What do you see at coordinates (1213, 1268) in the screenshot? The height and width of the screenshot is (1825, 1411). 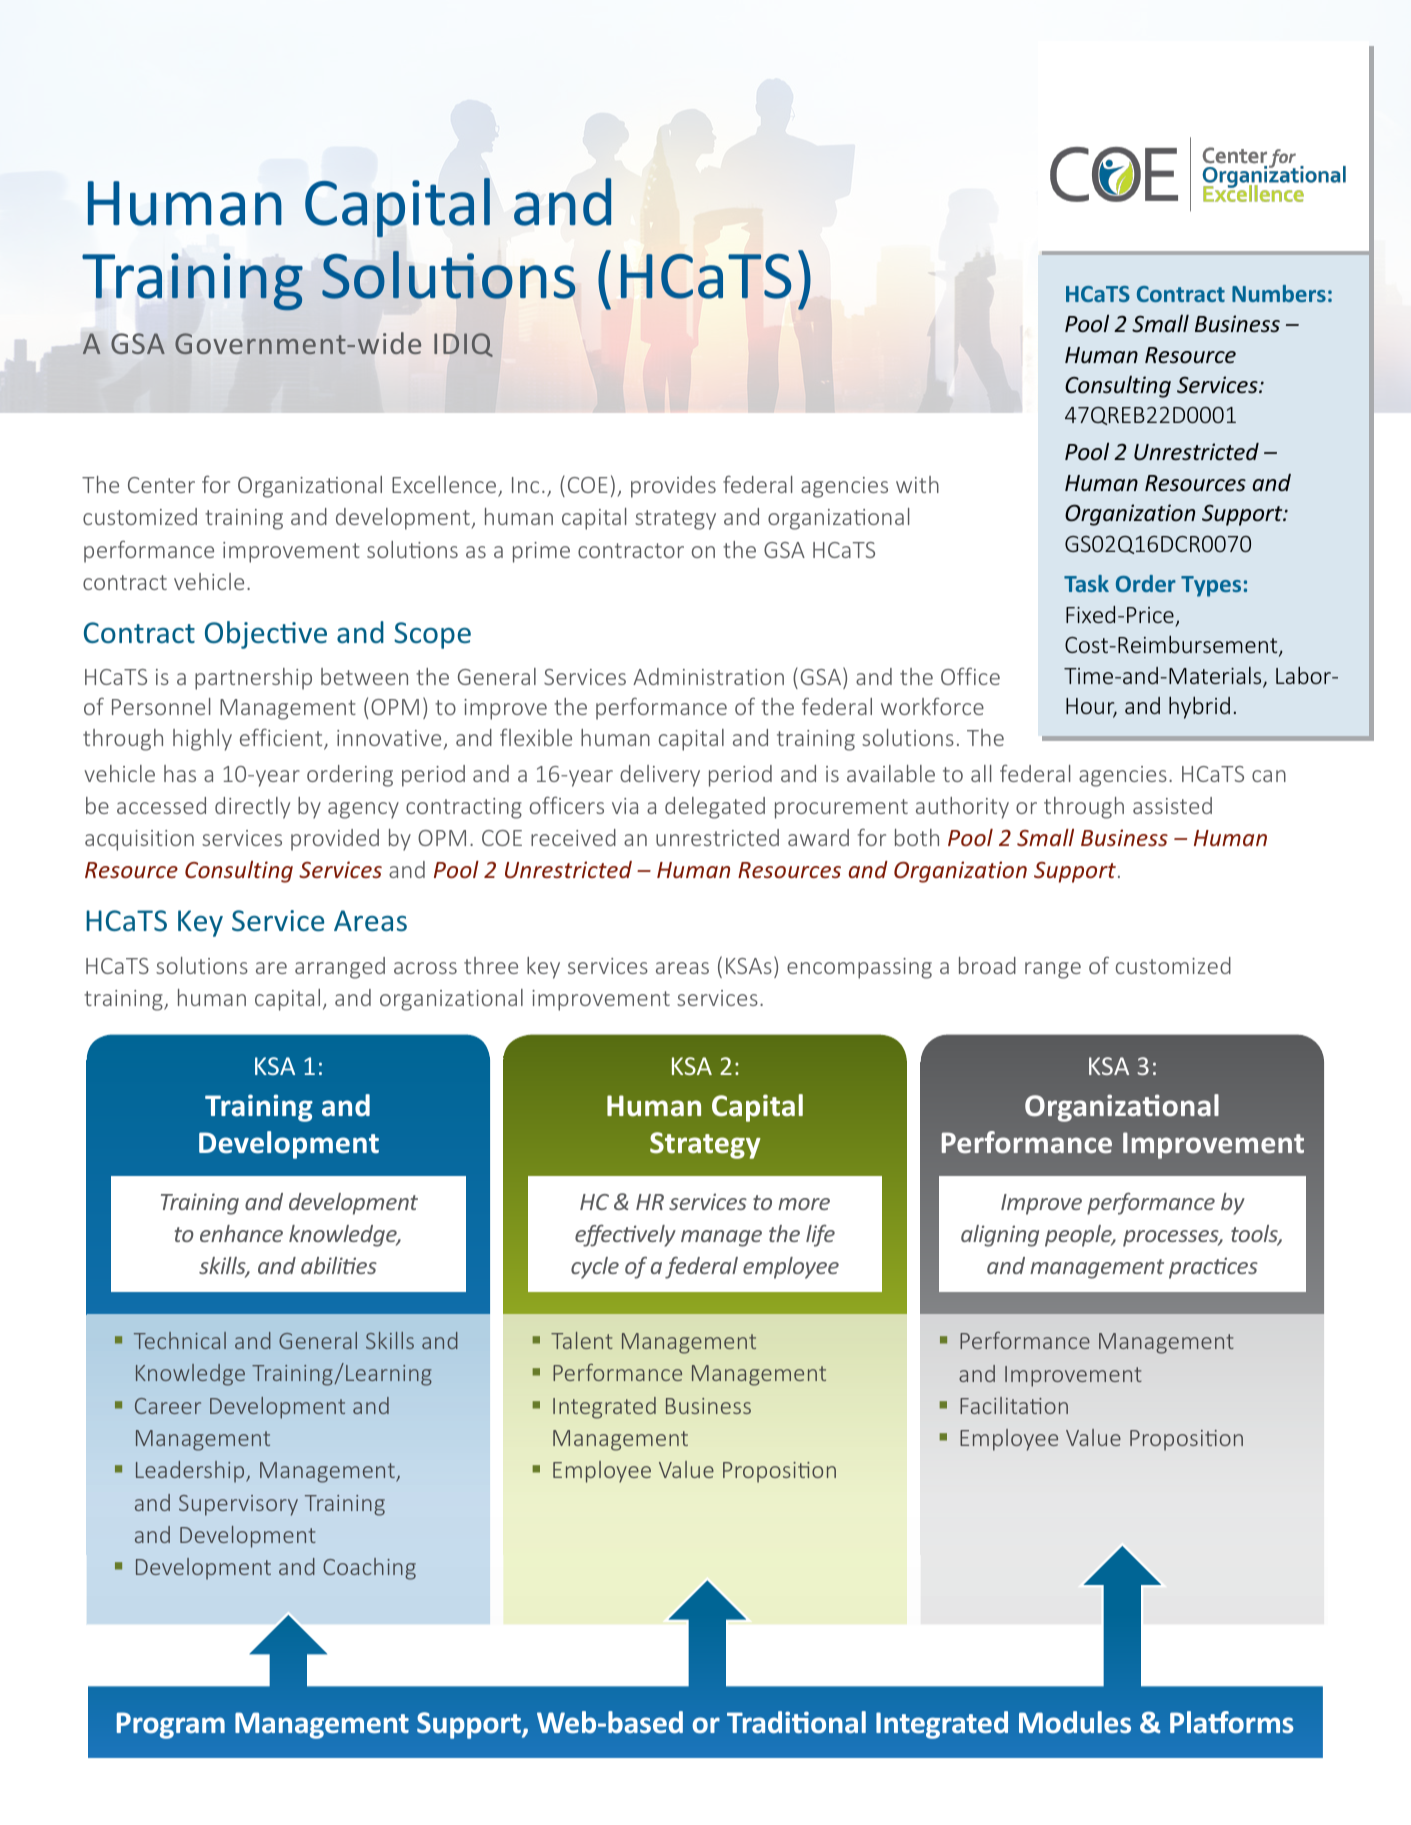 I see `practices` at bounding box center [1213, 1268].
